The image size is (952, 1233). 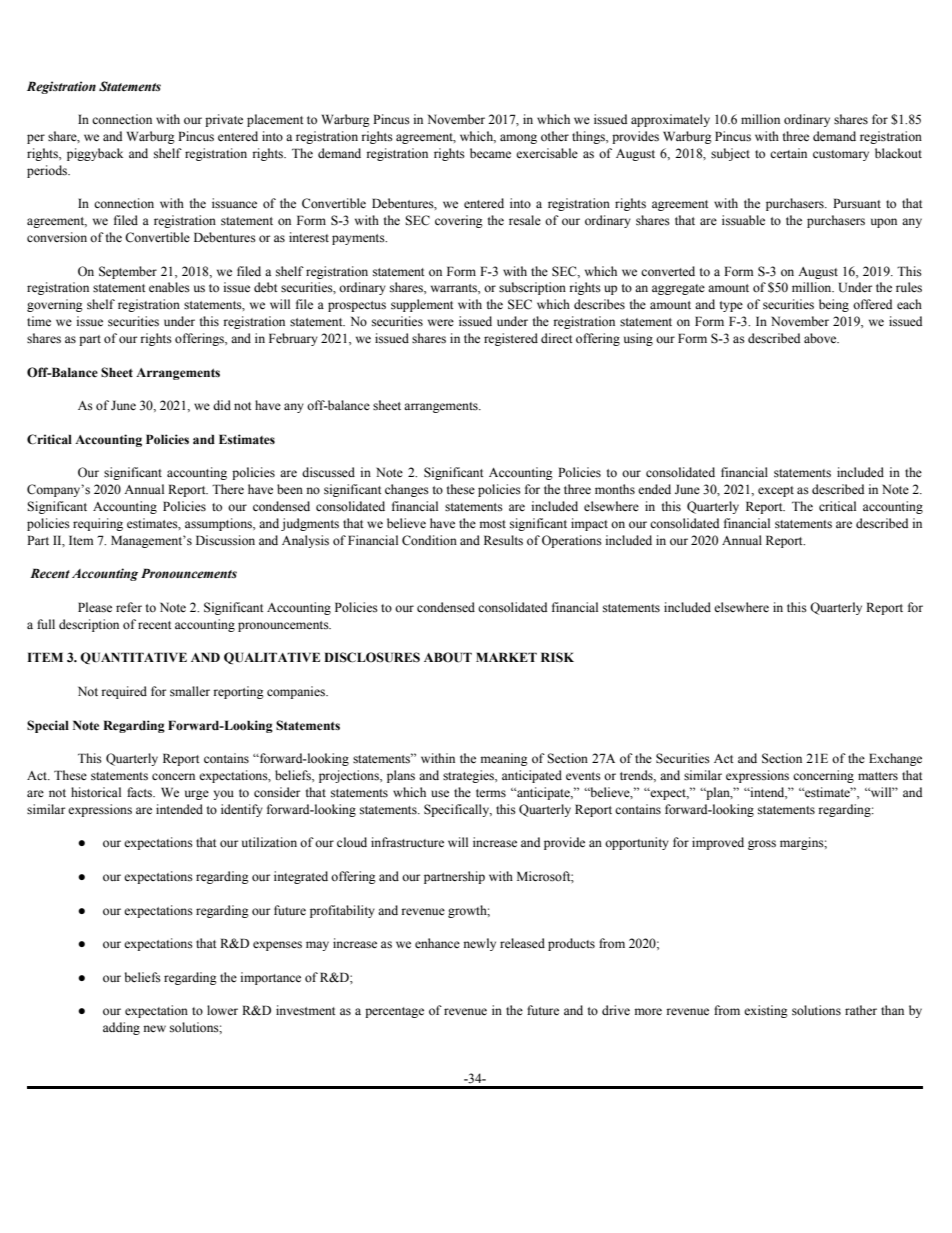 What do you see at coordinates (121, 1028) in the document?
I see `adding` at bounding box center [121, 1028].
